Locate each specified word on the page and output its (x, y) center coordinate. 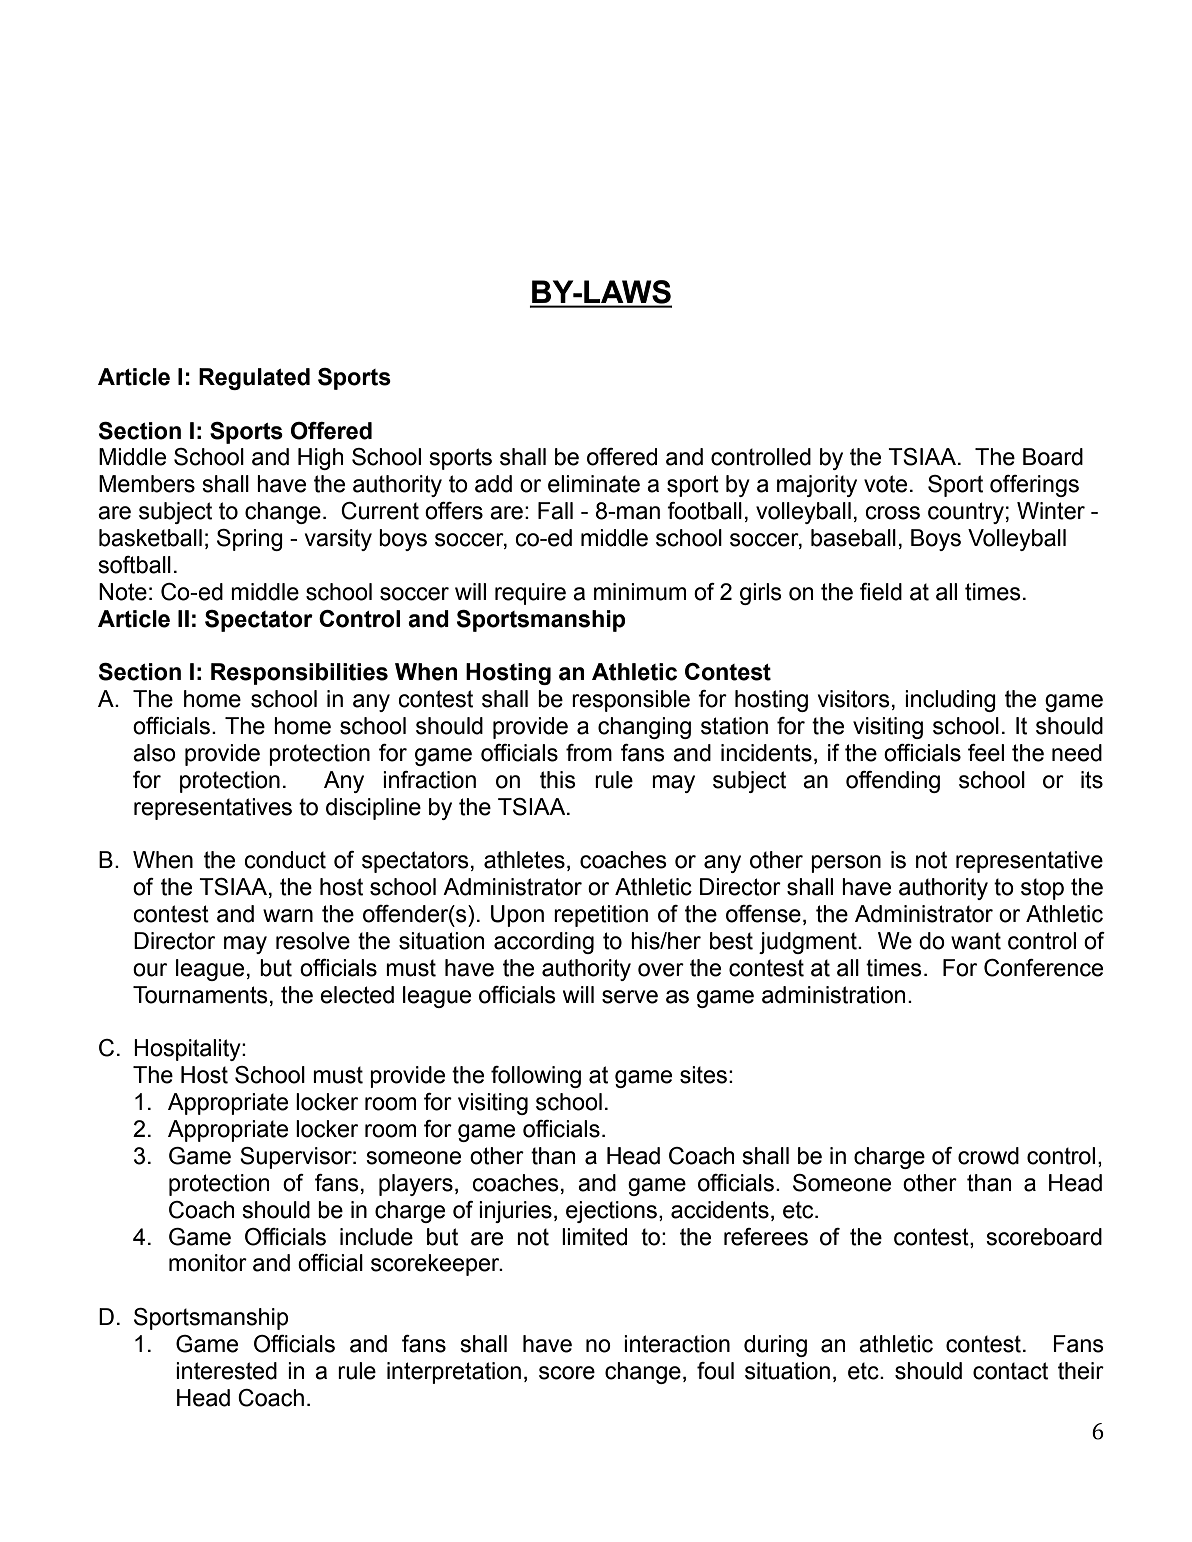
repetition (601, 916)
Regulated (254, 379)
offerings (1034, 486)
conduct (285, 860)
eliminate (594, 484)
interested (226, 1371)
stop (1042, 889)
